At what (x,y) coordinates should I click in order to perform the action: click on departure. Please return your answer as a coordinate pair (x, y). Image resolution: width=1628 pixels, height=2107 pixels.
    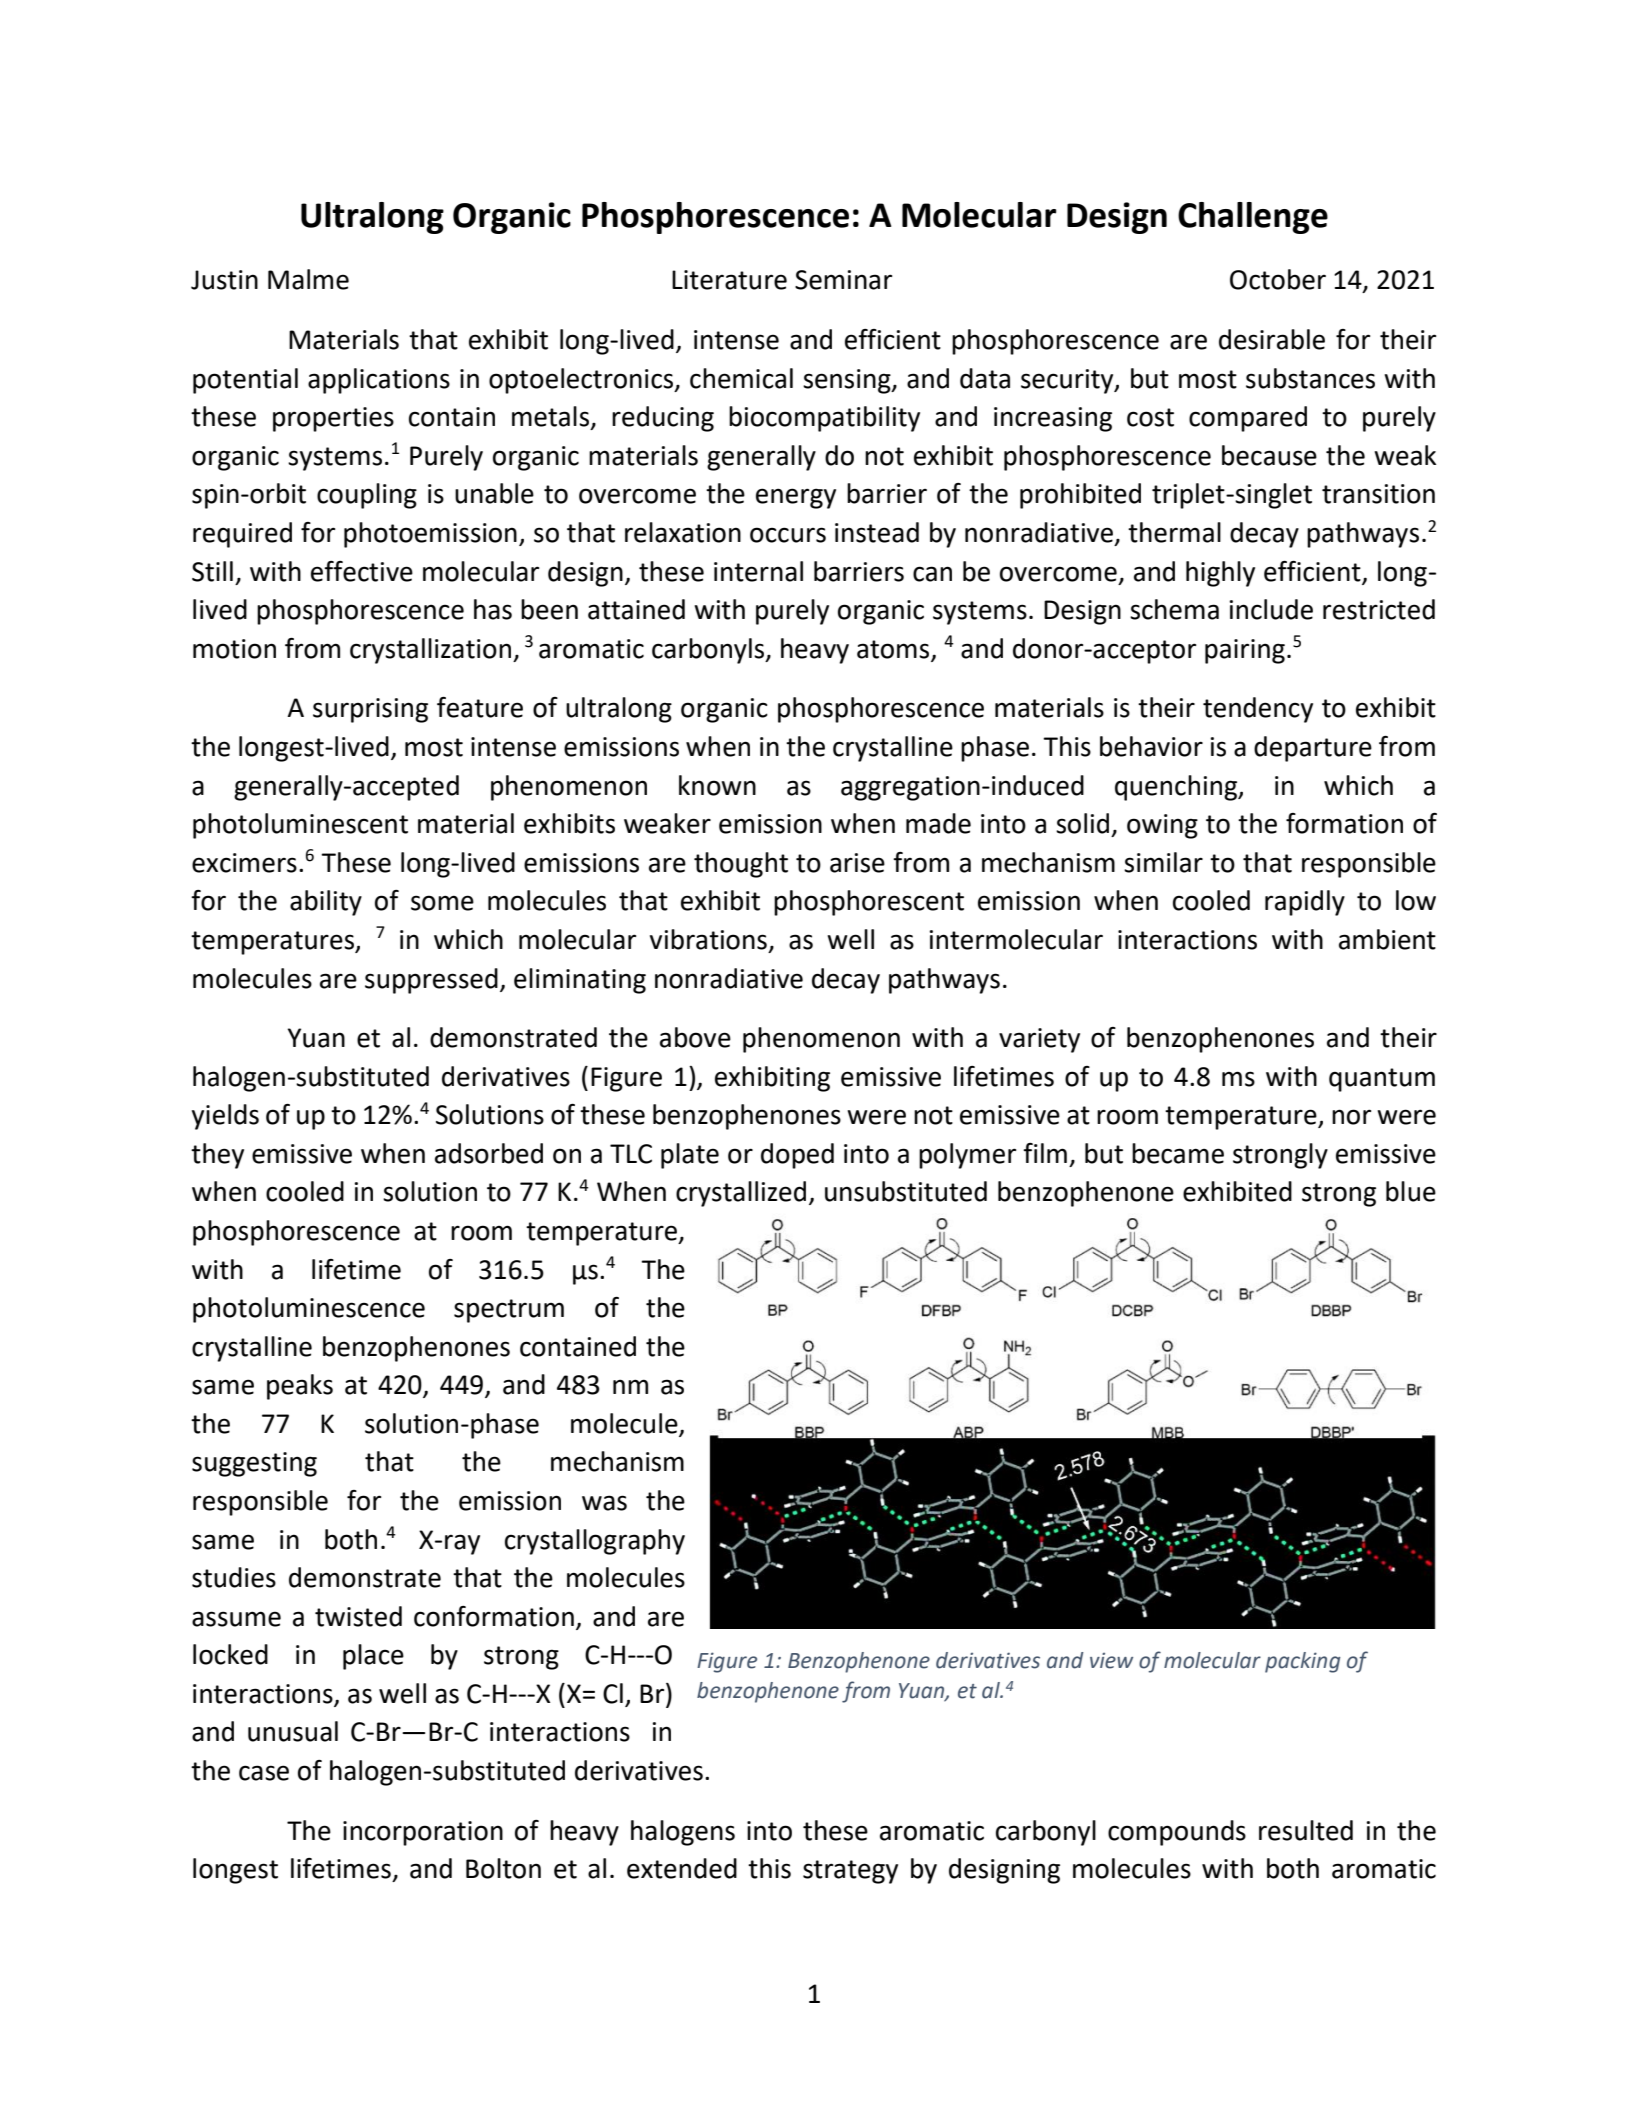
    Looking at the image, I should click on (1313, 749).
